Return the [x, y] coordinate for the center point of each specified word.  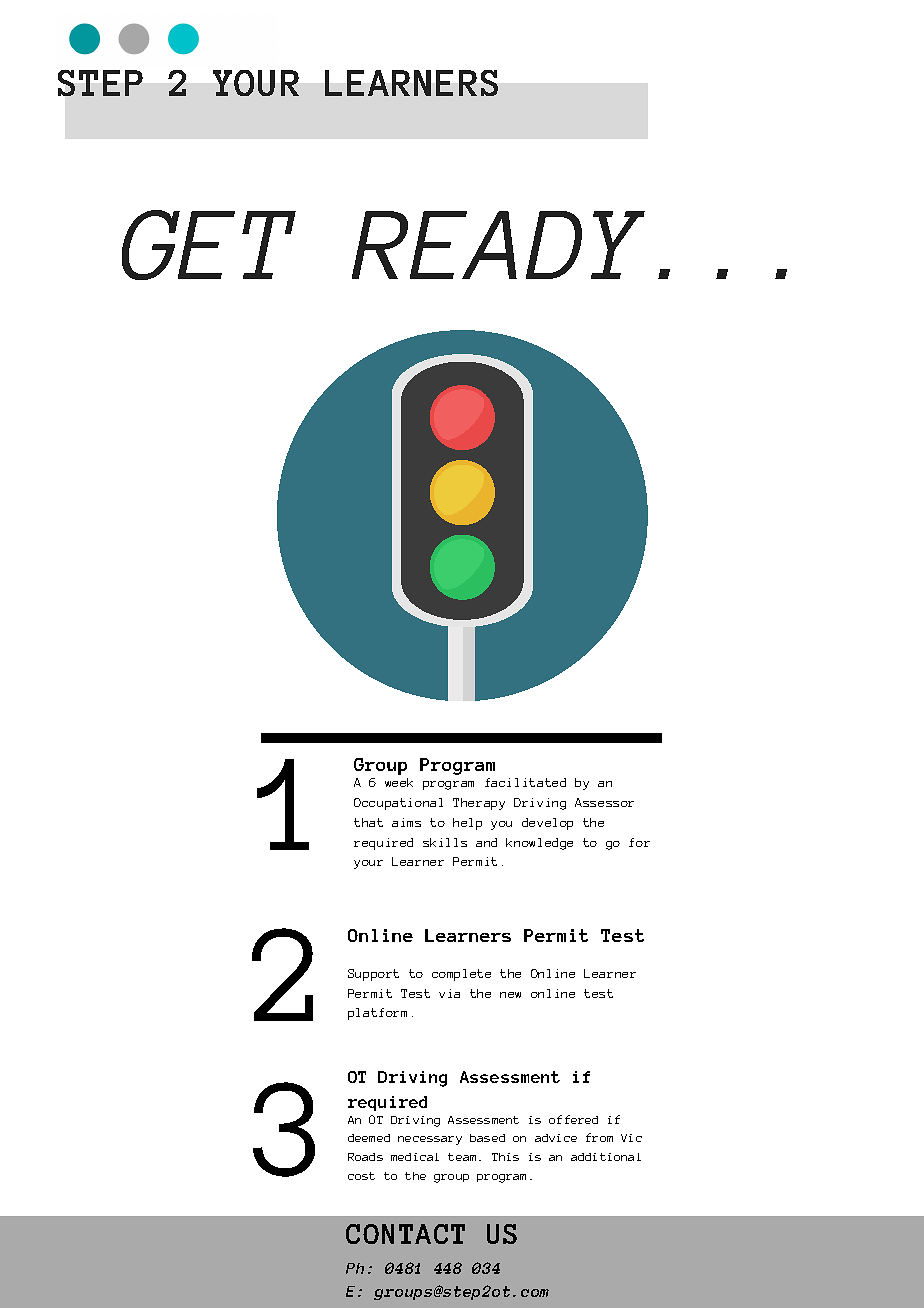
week [399, 782]
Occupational [398, 804]
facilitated [525, 782]
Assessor [604, 802]
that [368, 822]
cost [361, 1176]
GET [209, 245]
